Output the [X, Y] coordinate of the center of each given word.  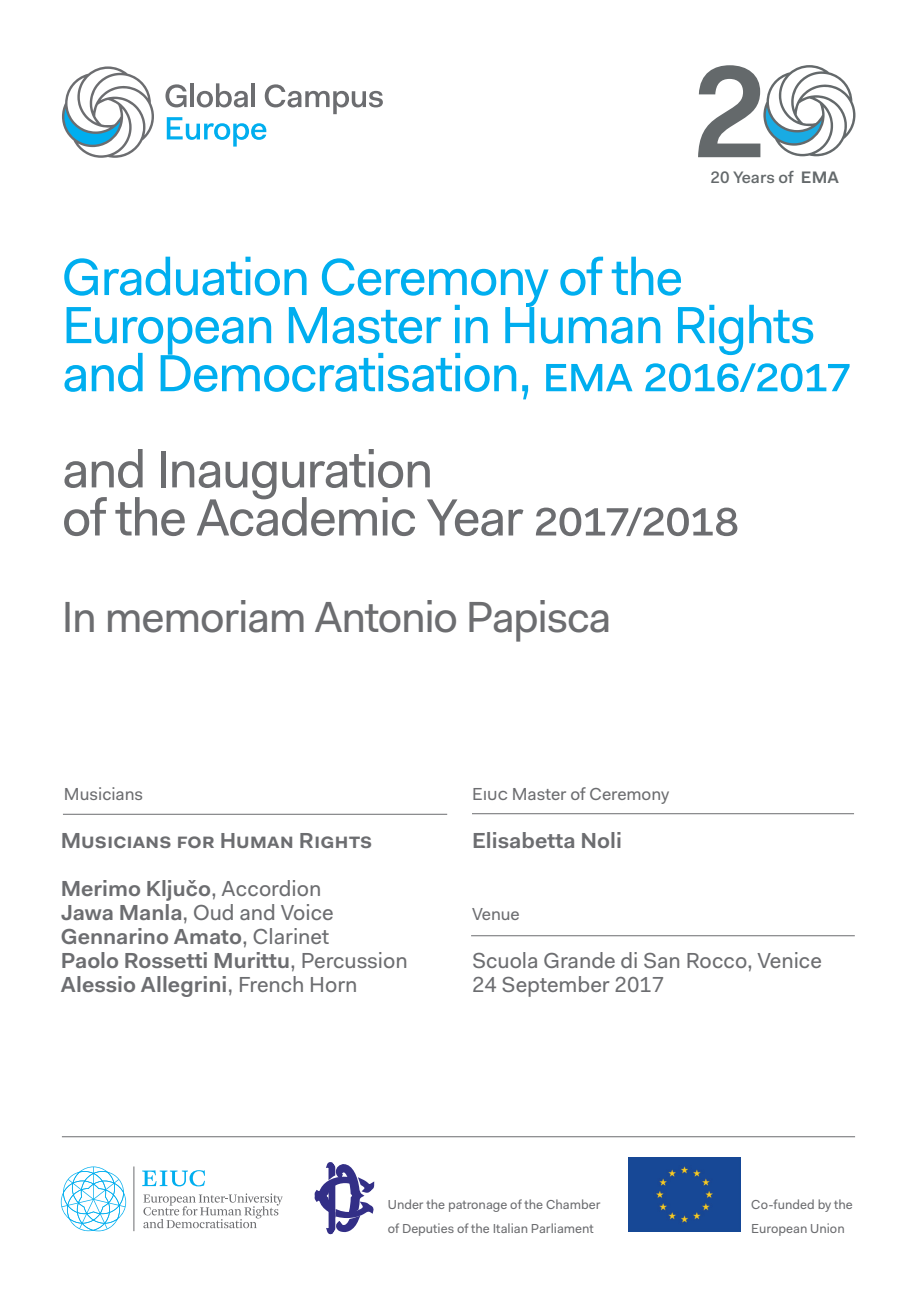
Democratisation [338, 371]
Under [405, 1204]
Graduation [185, 276]
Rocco [718, 960]
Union [827, 1228]
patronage [478, 1206]
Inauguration [296, 475]
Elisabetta [524, 840]
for [196, 842]
